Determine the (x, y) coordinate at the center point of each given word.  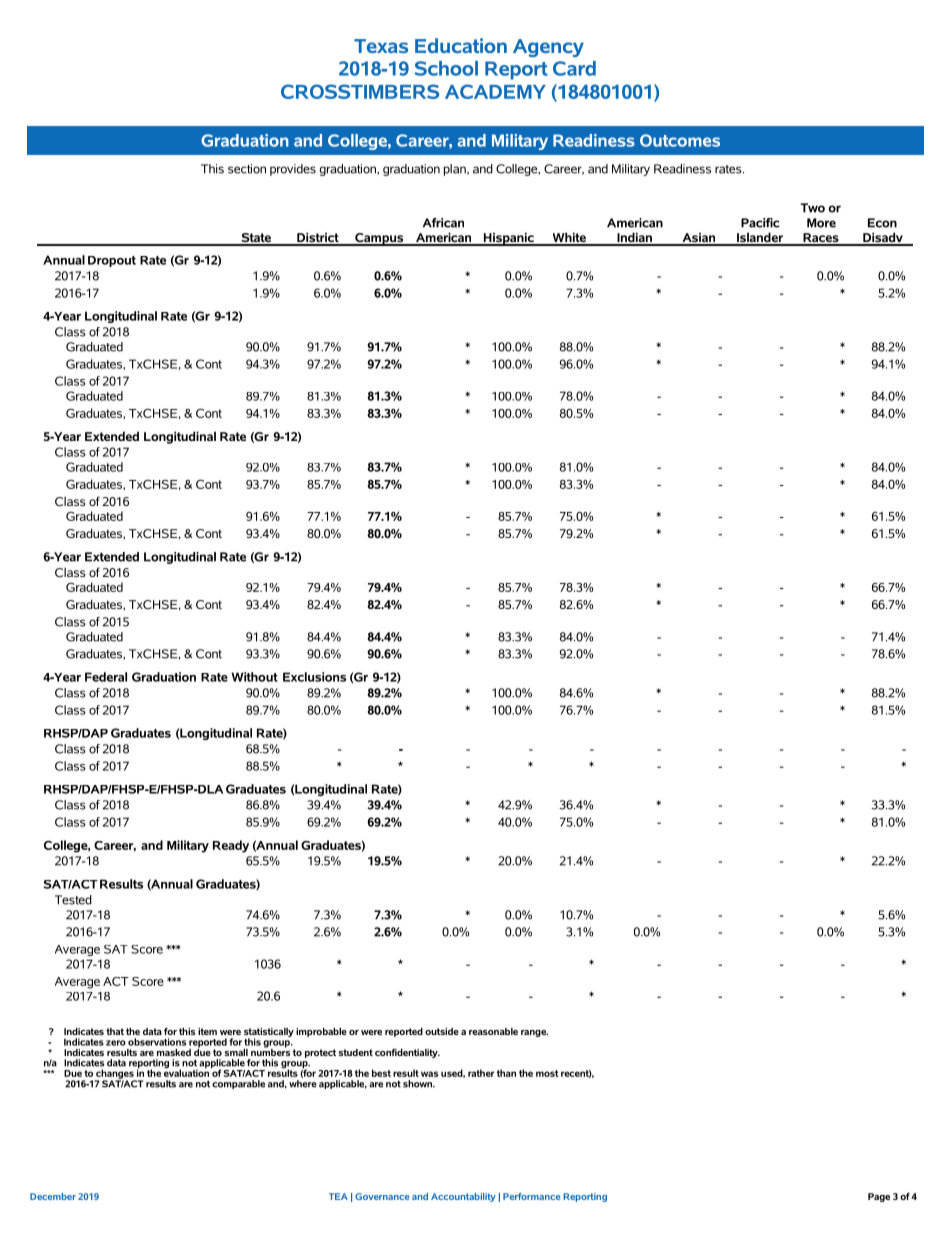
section (247, 169)
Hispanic (509, 239)
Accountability (463, 1197)
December (53, 1196)
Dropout (112, 261)
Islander (760, 238)
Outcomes (680, 140)
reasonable (493, 1031)
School (446, 68)
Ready (231, 846)
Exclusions (314, 677)
